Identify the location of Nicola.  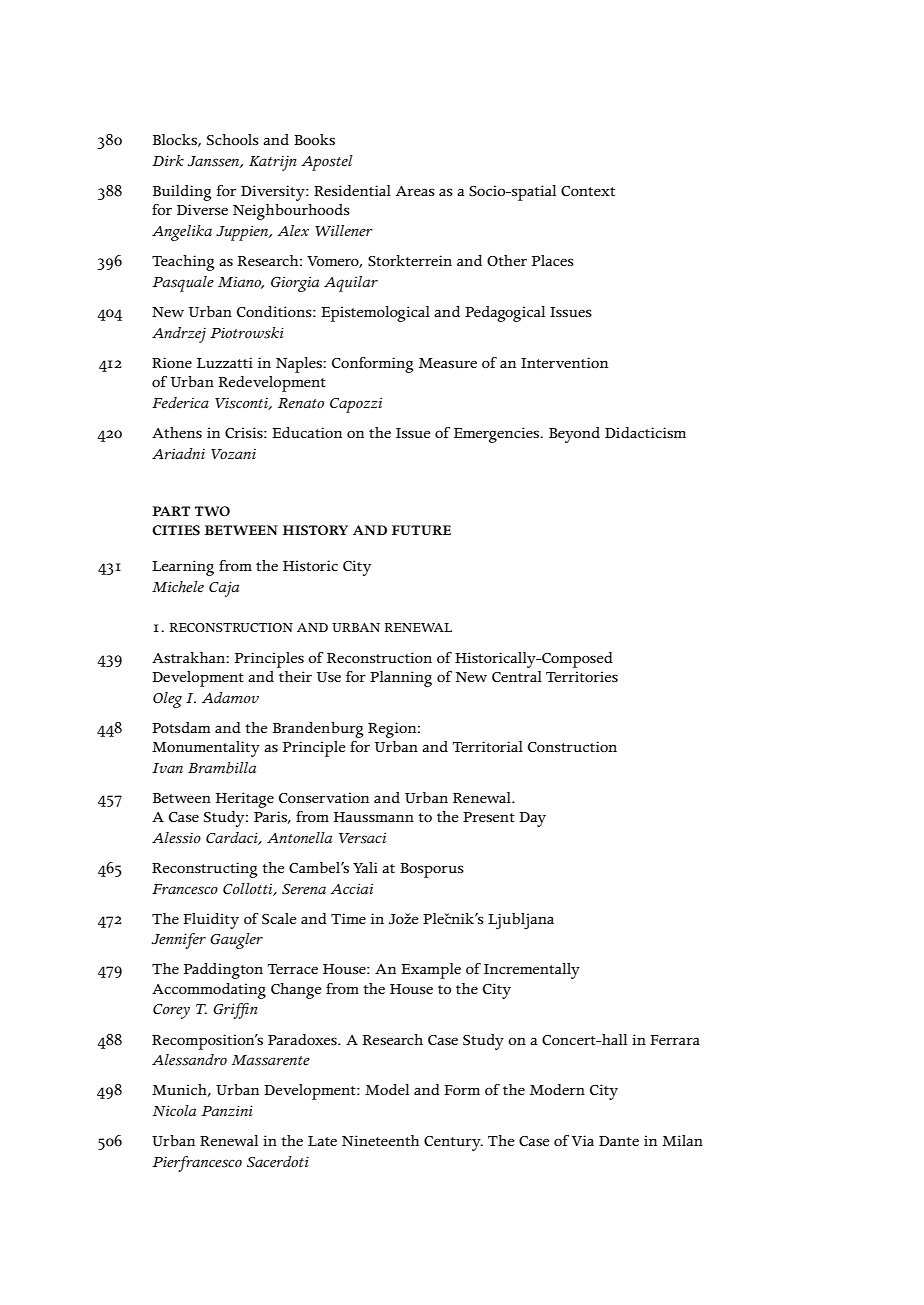
(174, 1111).
